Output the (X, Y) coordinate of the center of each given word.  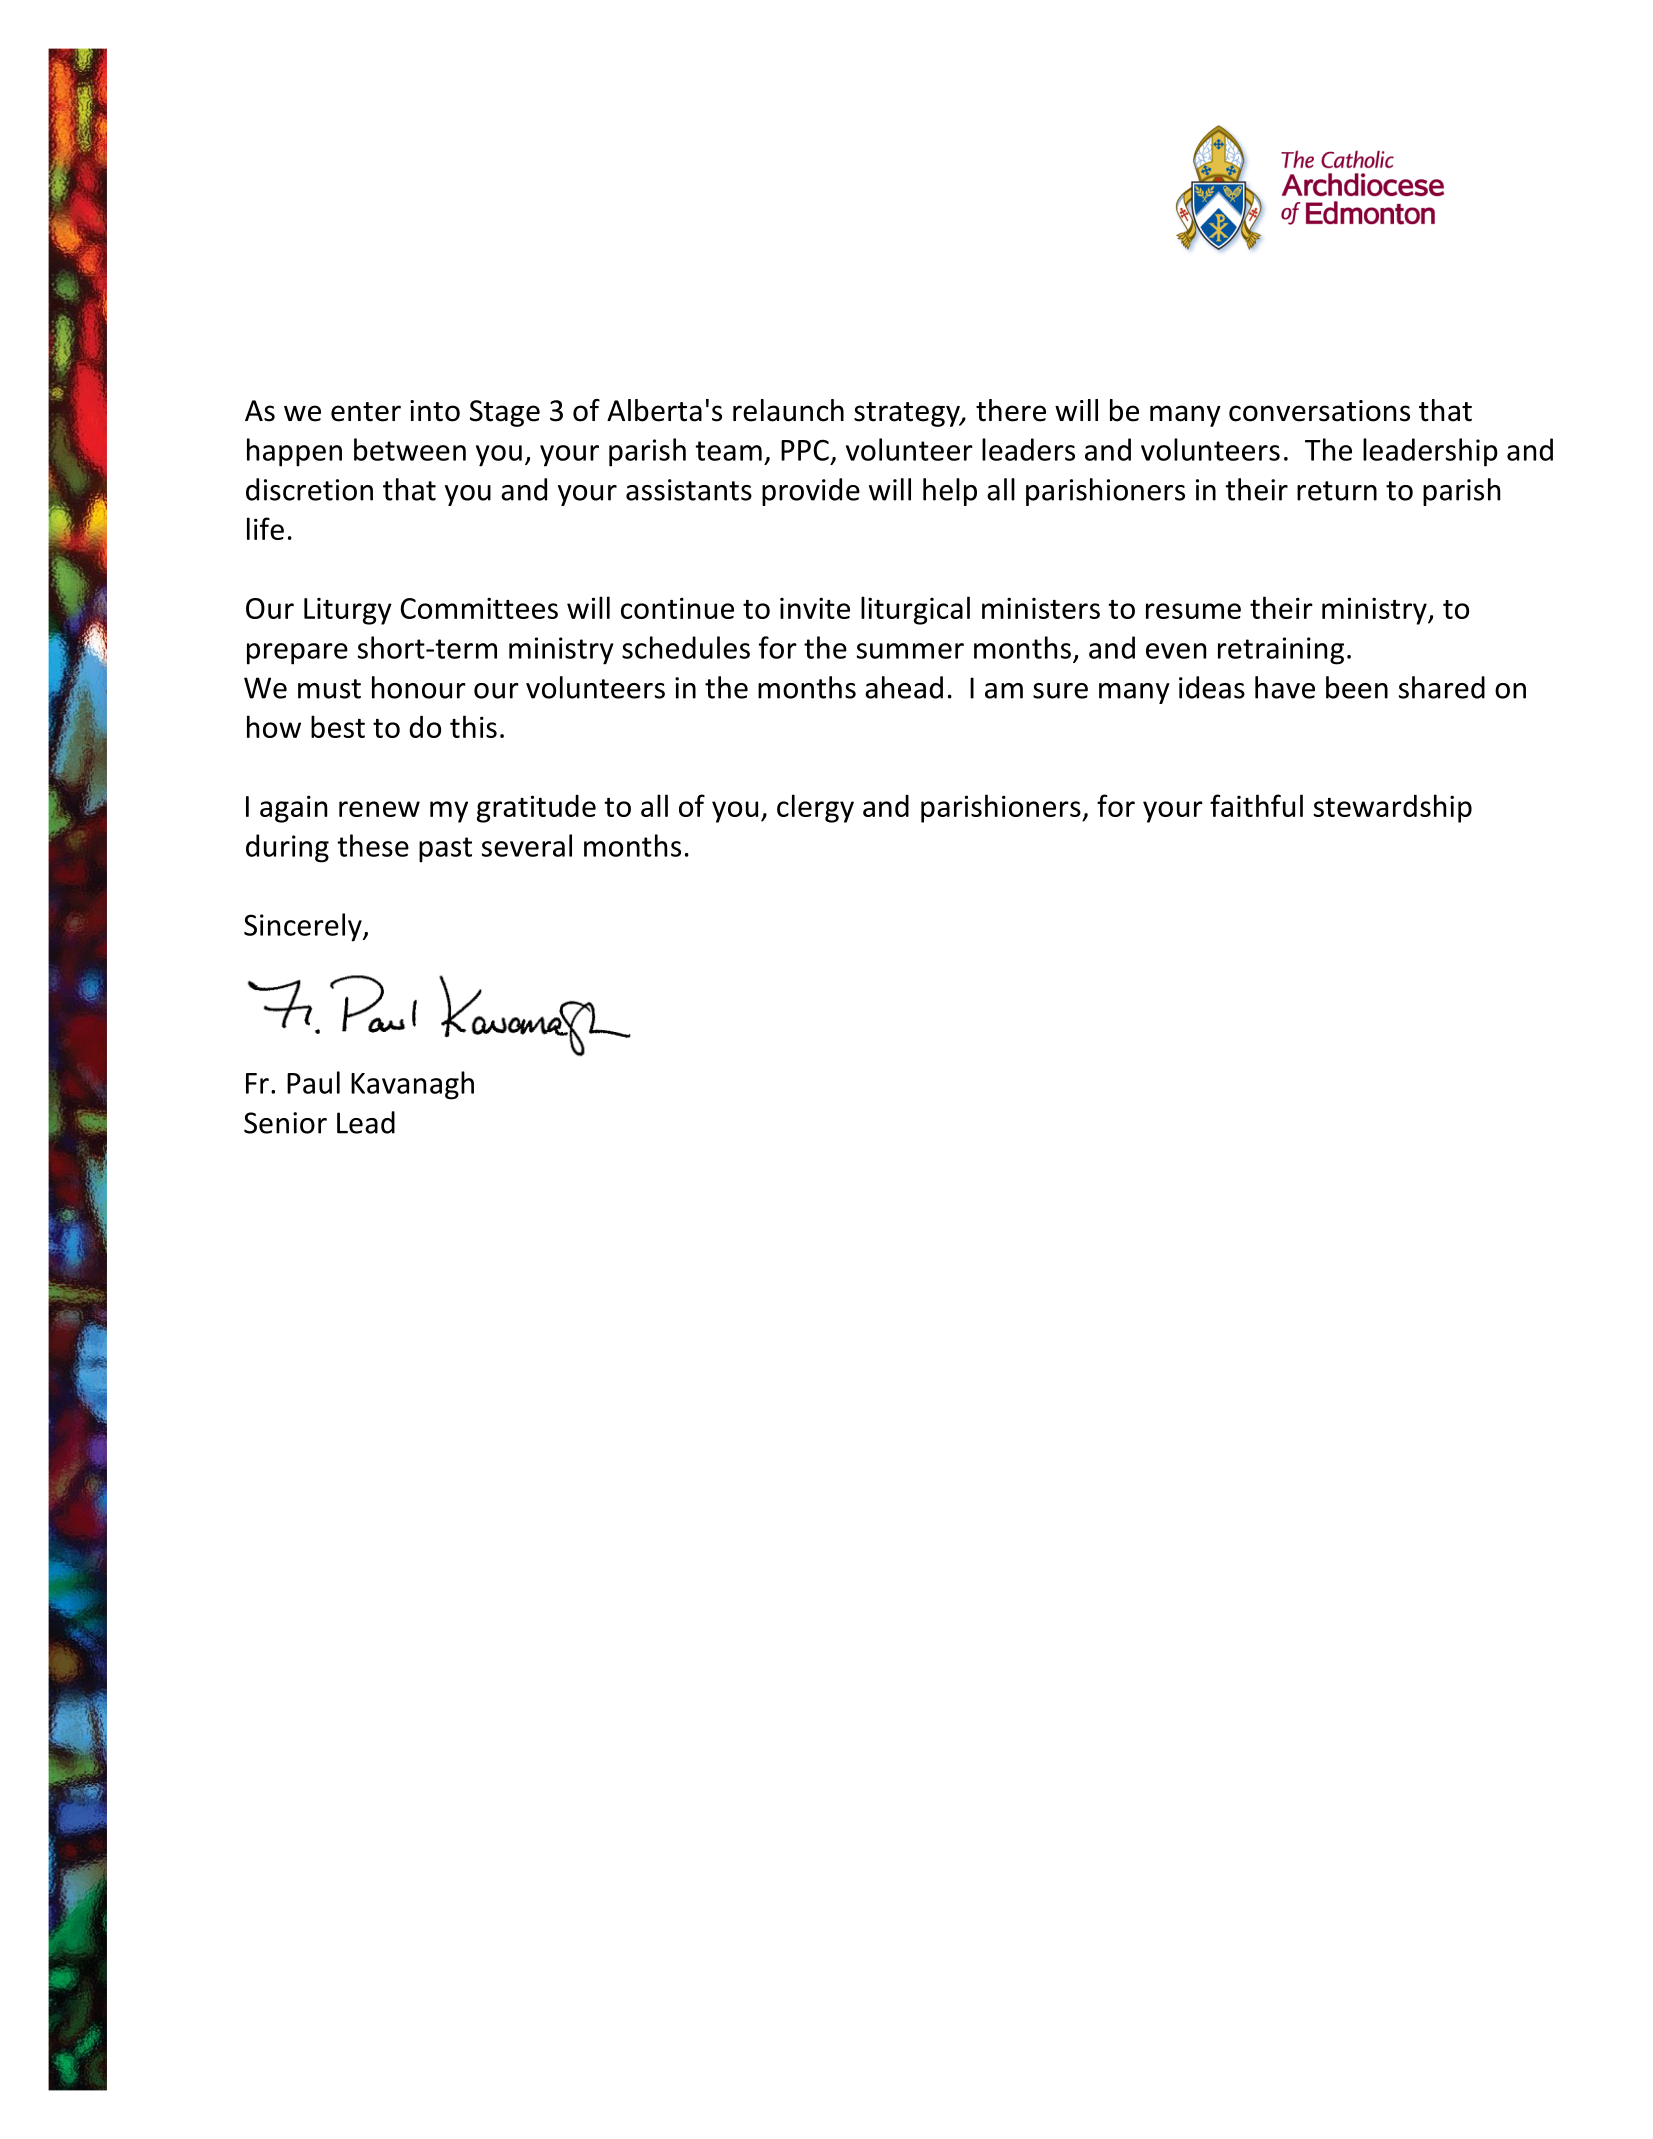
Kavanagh (412, 1085)
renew (379, 809)
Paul (313, 1082)
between (410, 449)
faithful (1256, 805)
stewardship (1392, 808)
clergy (815, 808)
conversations (1319, 411)
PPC (805, 450)
